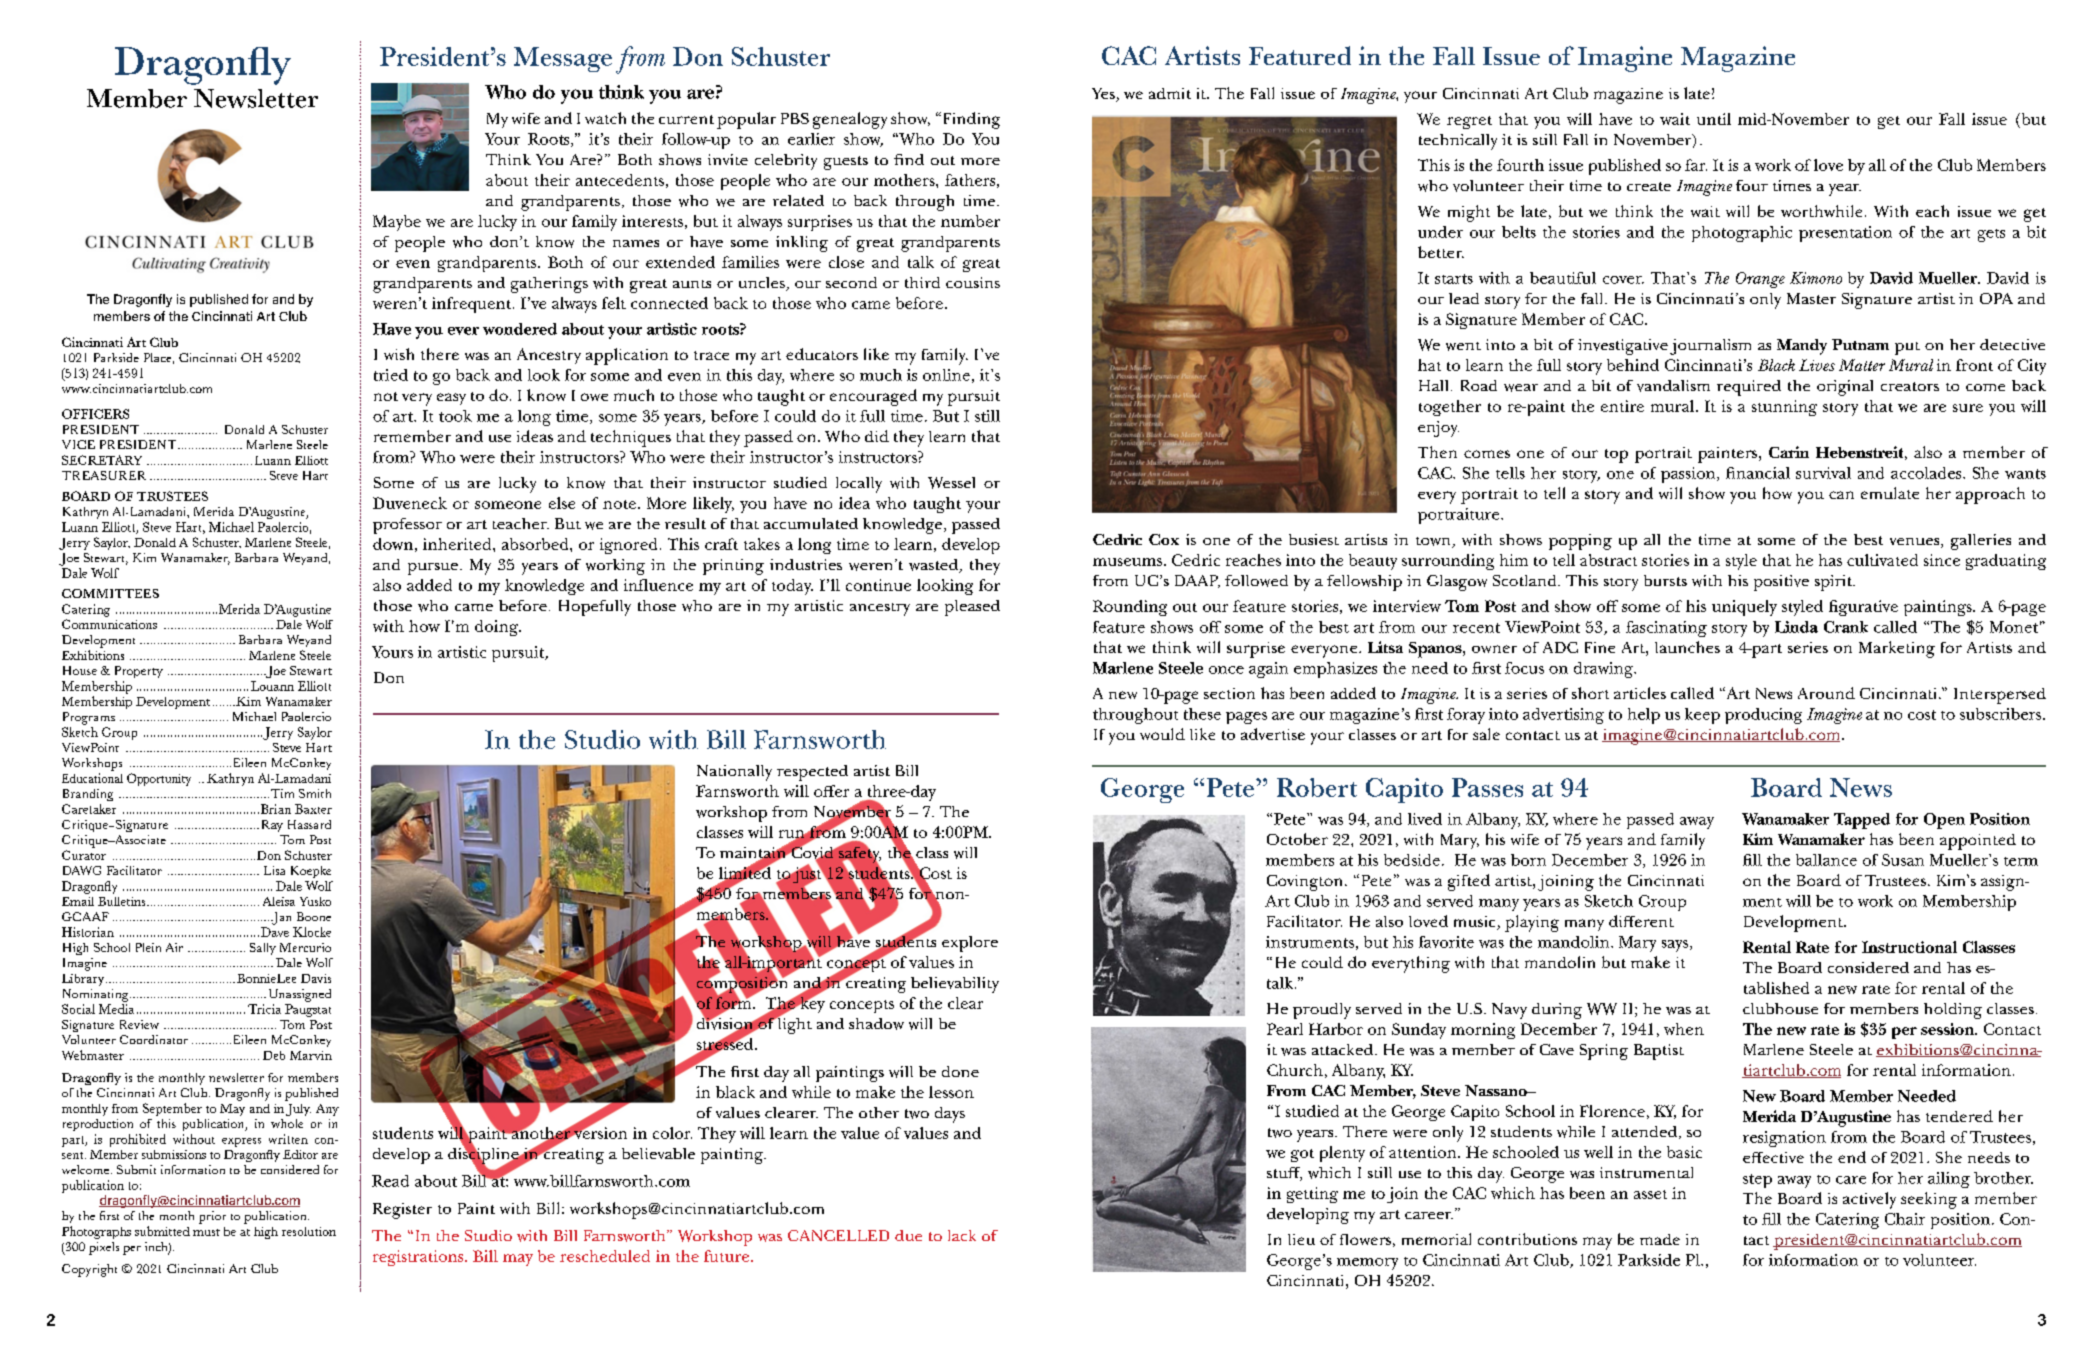 Image resolution: width=2093 pixels, height=1354 pixels. What do you see at coordinates (1823, 473) in the image?
I see `survival` at bounding box center [1823, 473].
